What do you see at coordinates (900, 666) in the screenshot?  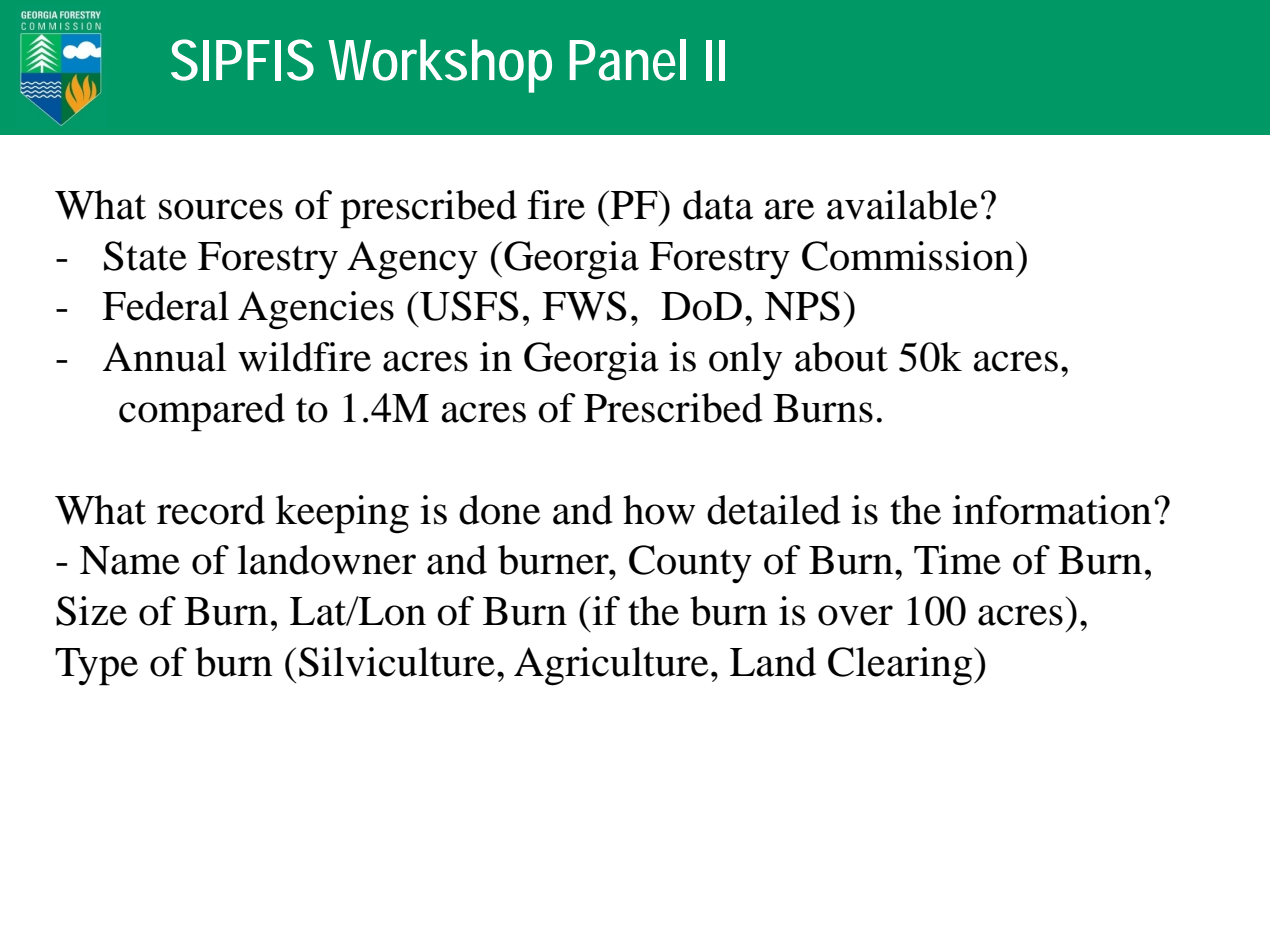 I see `Clearing` at bounding box center [900, 666].
